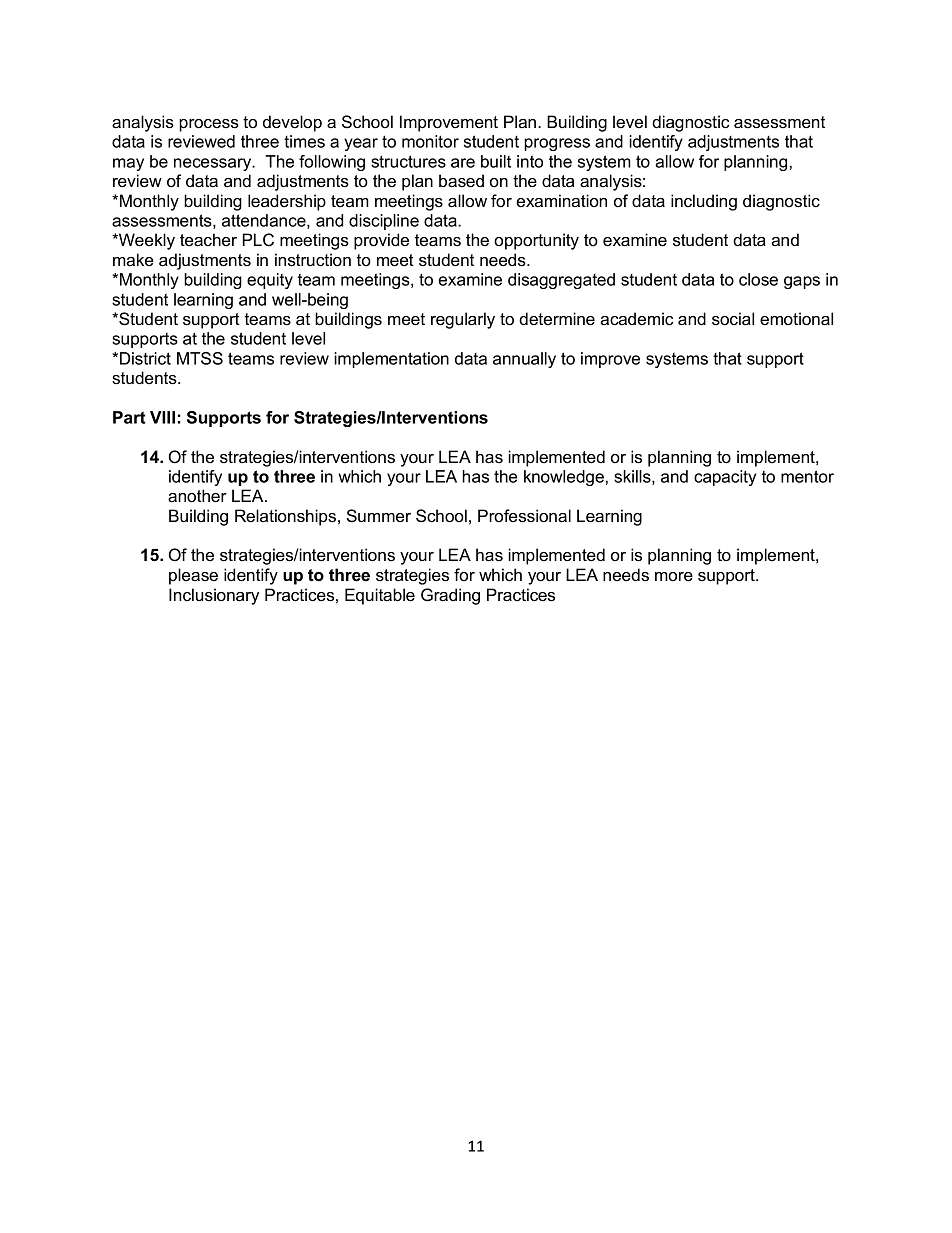 Image resolution: width=952 pixels, height=1233 pixels. What do you see at coordinates (674, 577) in the image?
I see `more` at bounding box center [674, 577].
